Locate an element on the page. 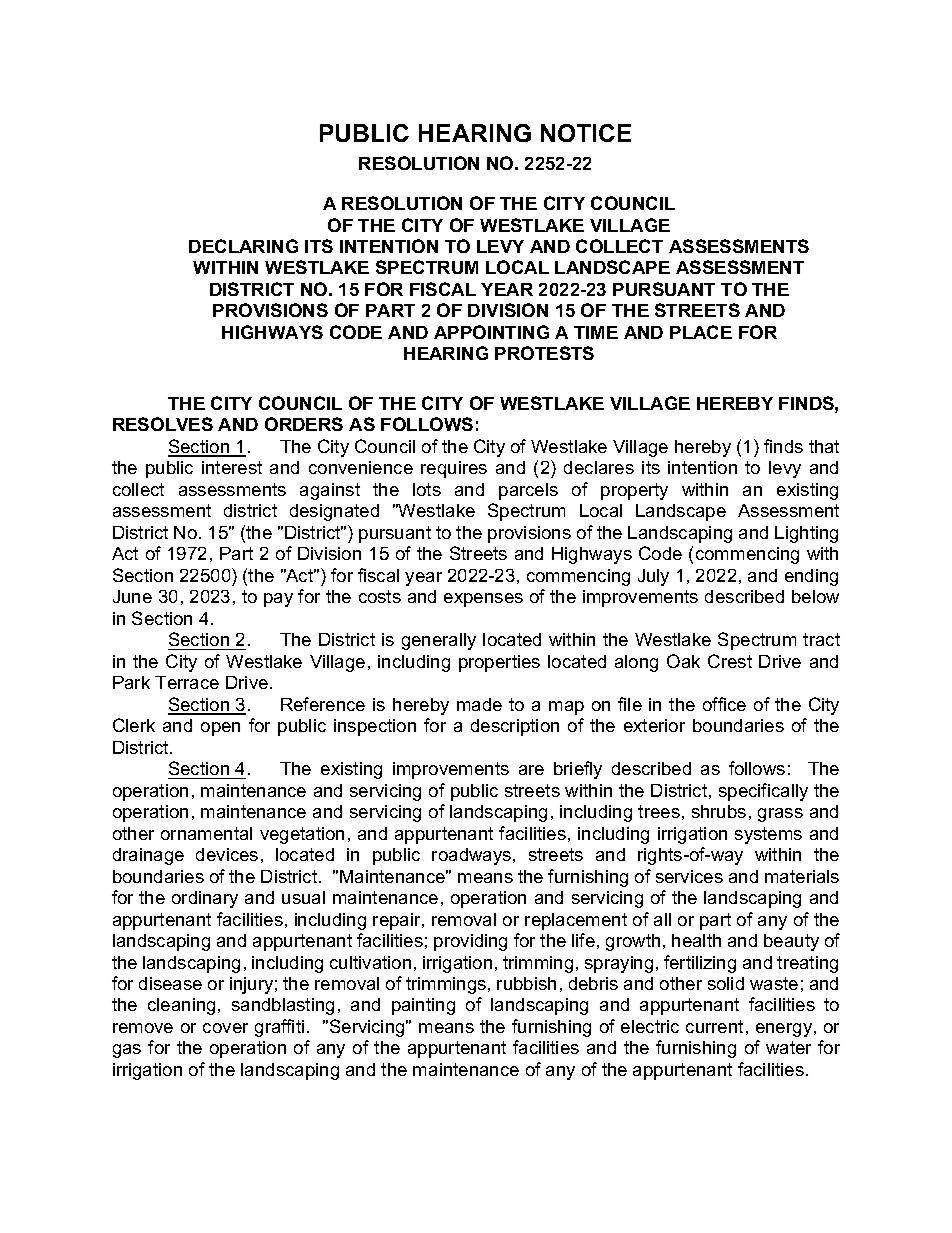 The image size is (952, 1233). description is located at coordinates (515, 727).
